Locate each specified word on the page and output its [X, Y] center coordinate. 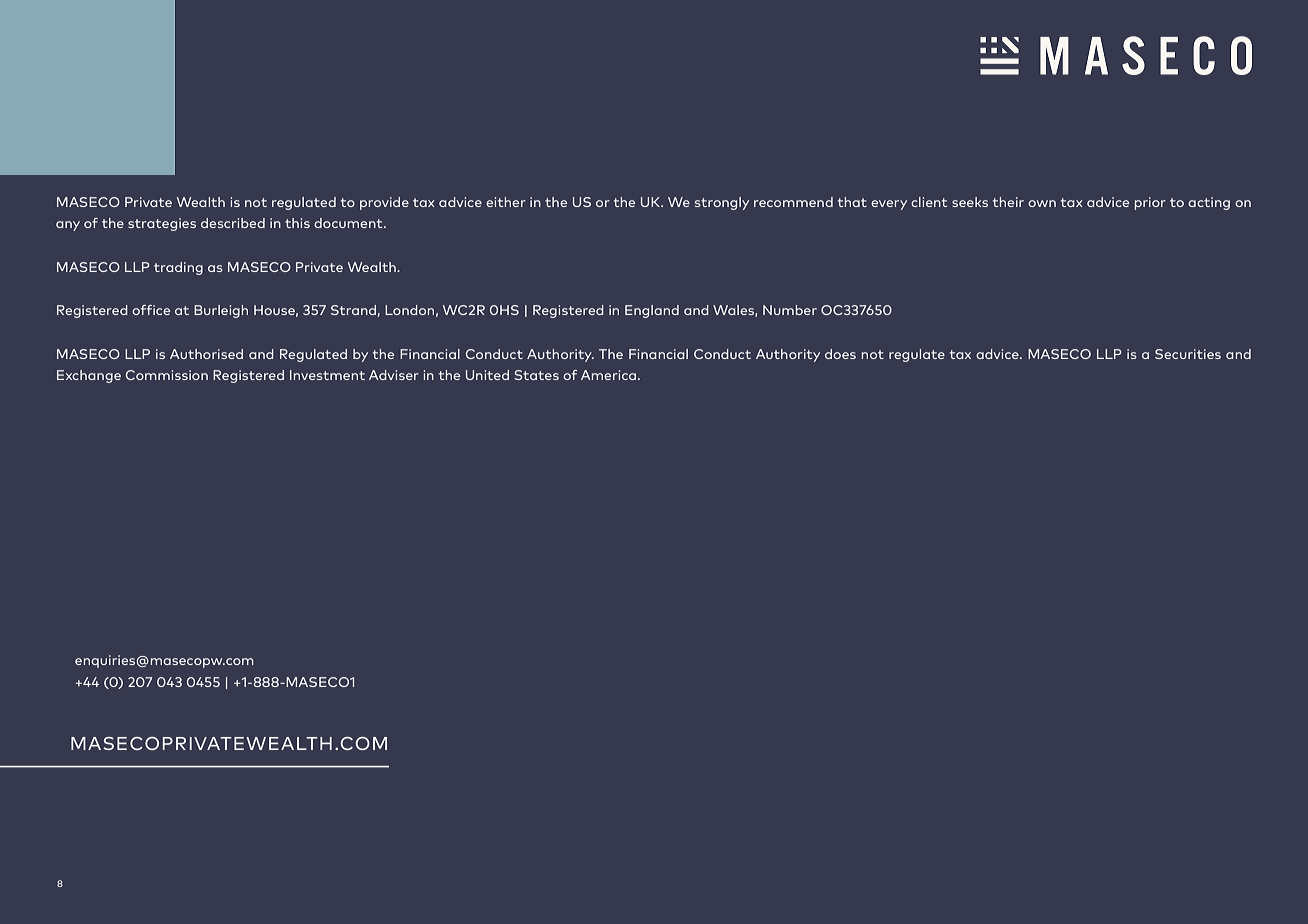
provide [384, 203]
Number [790, 310]
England [652, 311]
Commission [167, 375]
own [1042, 203]
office [151, 310]
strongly [722, 203]
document [349, 223]
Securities [1188, 354]
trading [178, 268]
